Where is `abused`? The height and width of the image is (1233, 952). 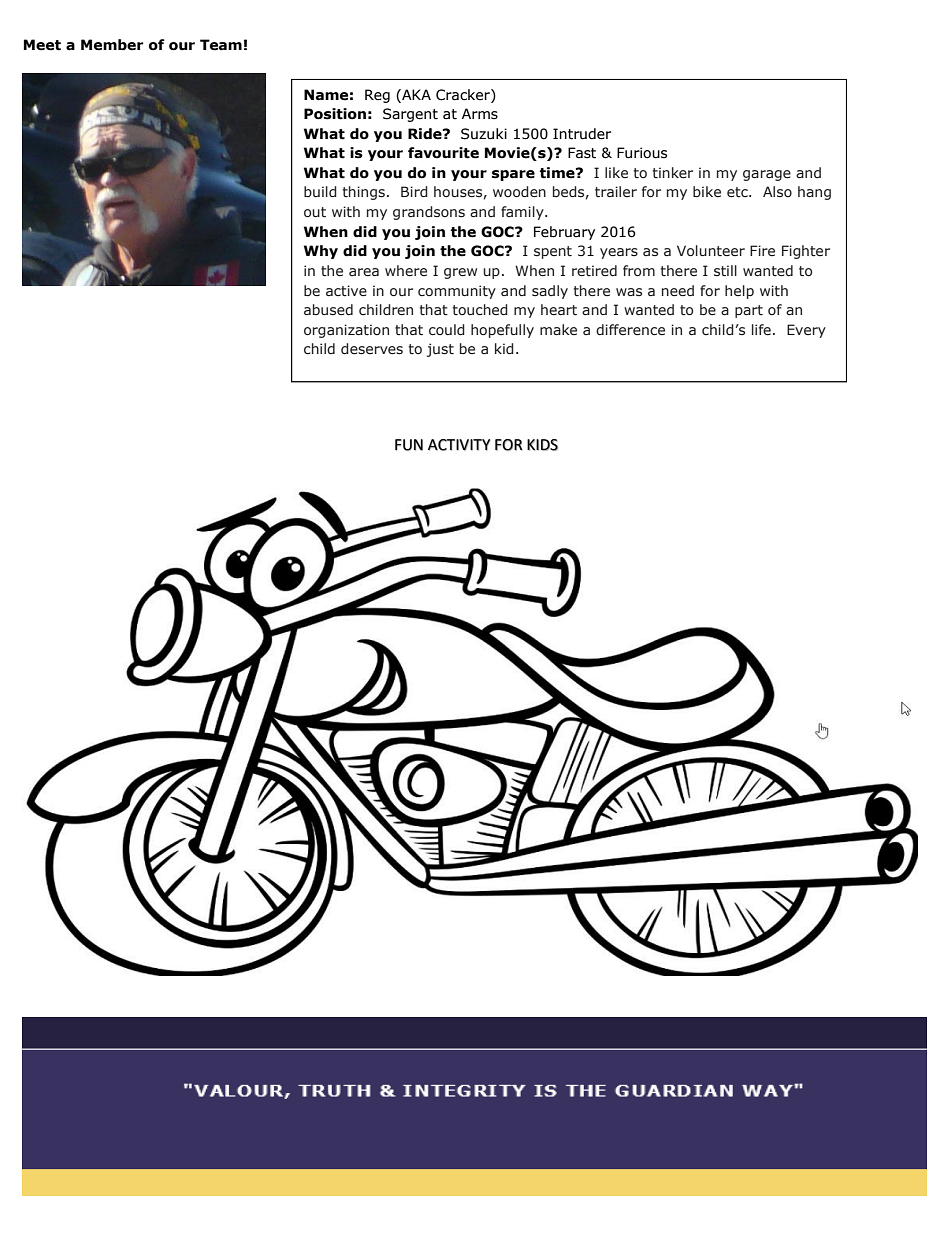 abused is located at coordinates (328, 309).
